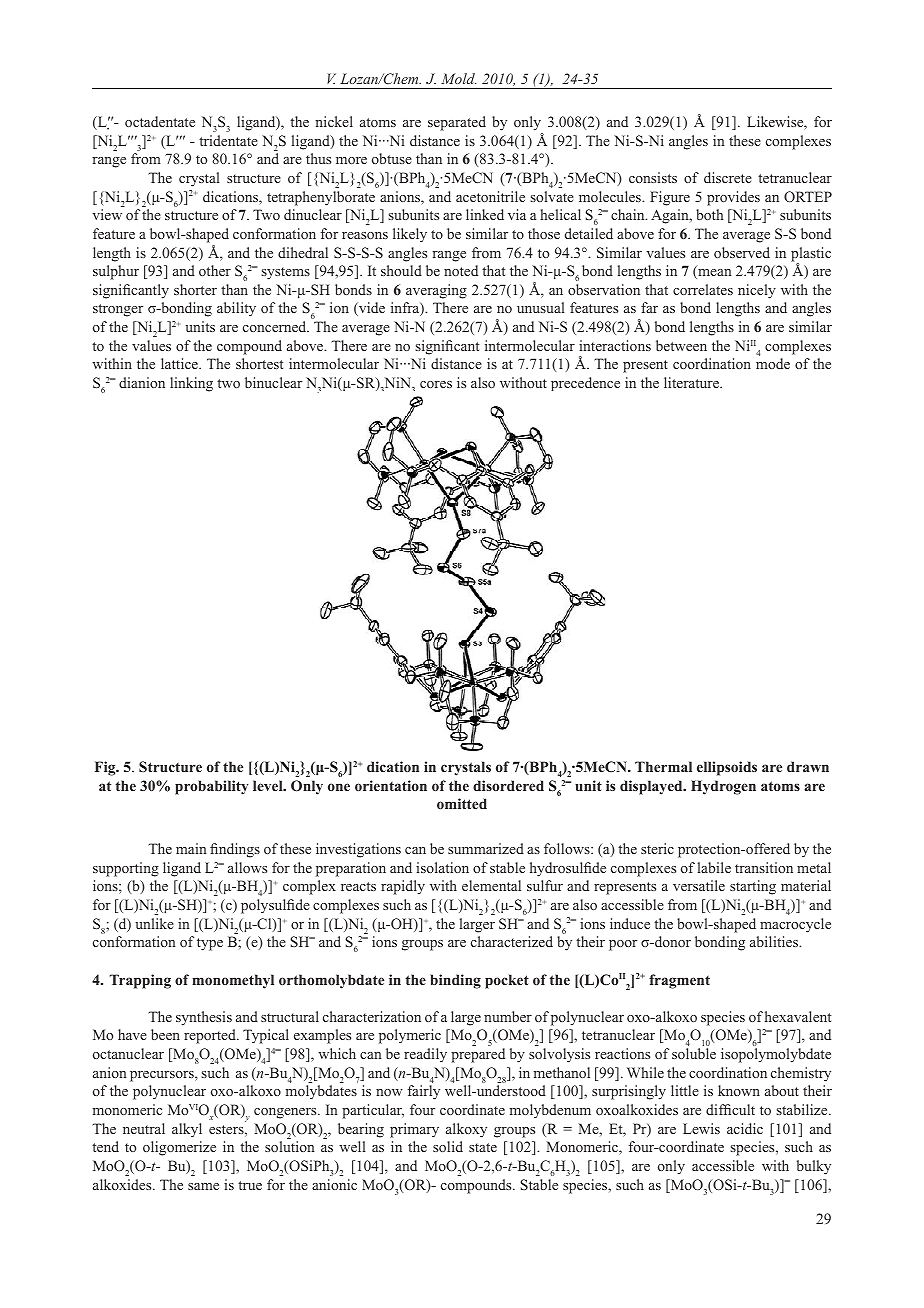 Image resolution: width=924 pixels, height=1308 pixels. I want to click on disordered, so click(508, 785).
